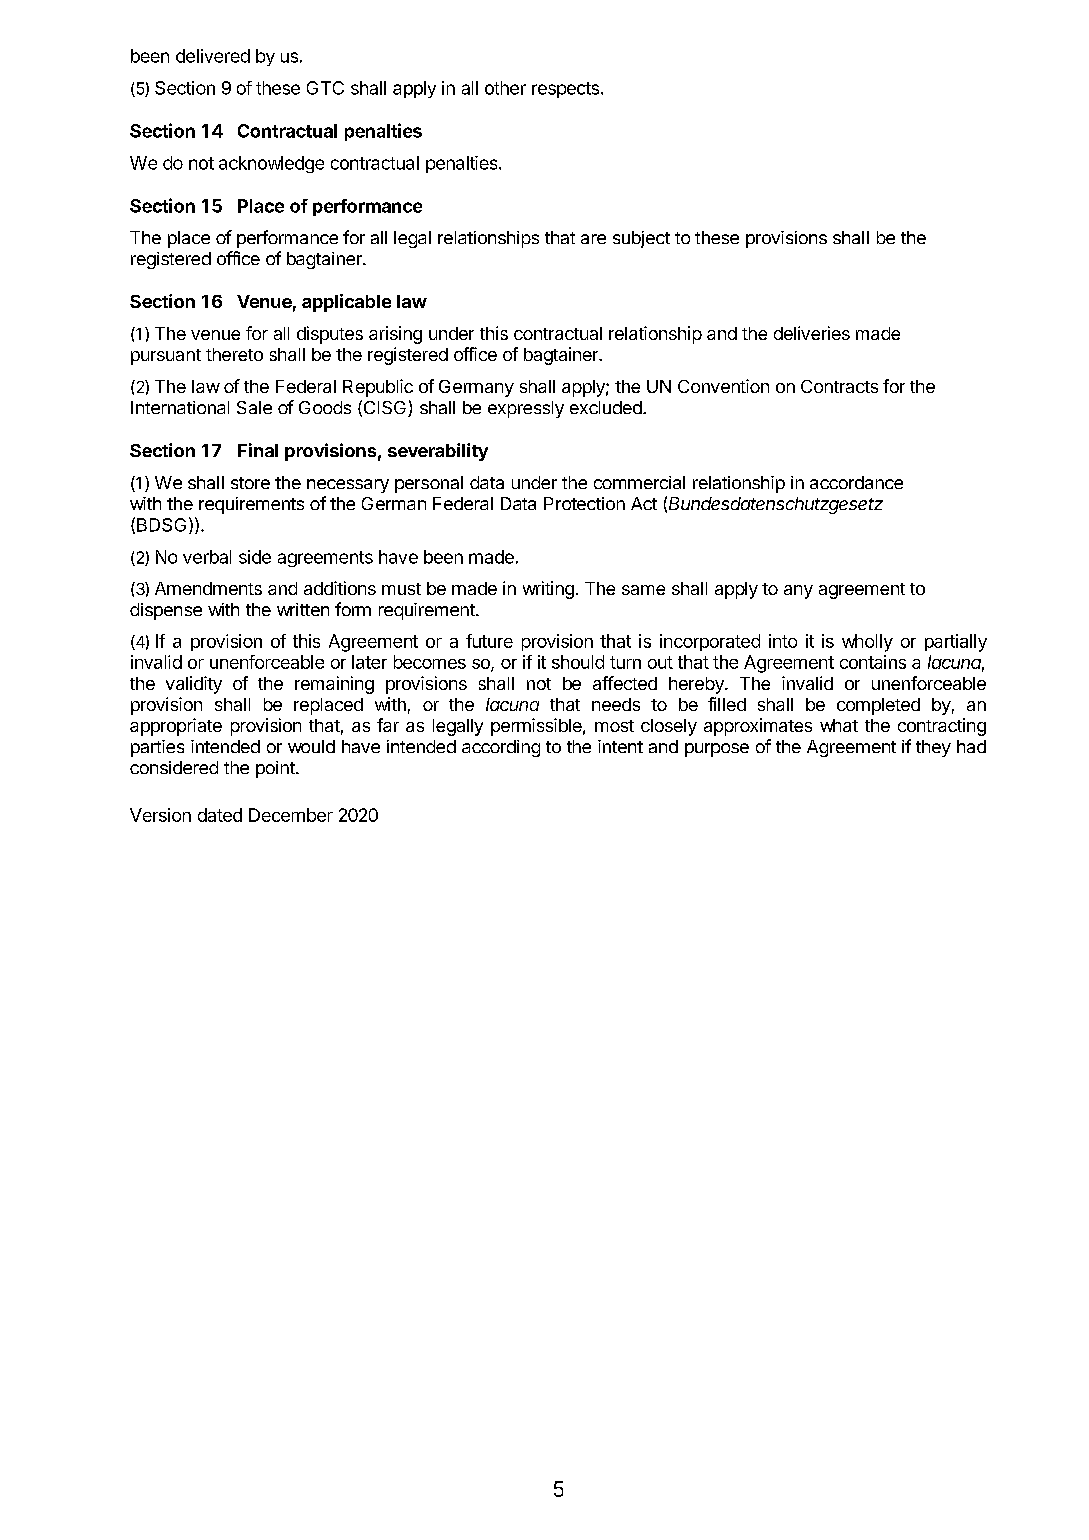  Describe the element at coordinates (933, 748) in the page. I see `they` at that location.
